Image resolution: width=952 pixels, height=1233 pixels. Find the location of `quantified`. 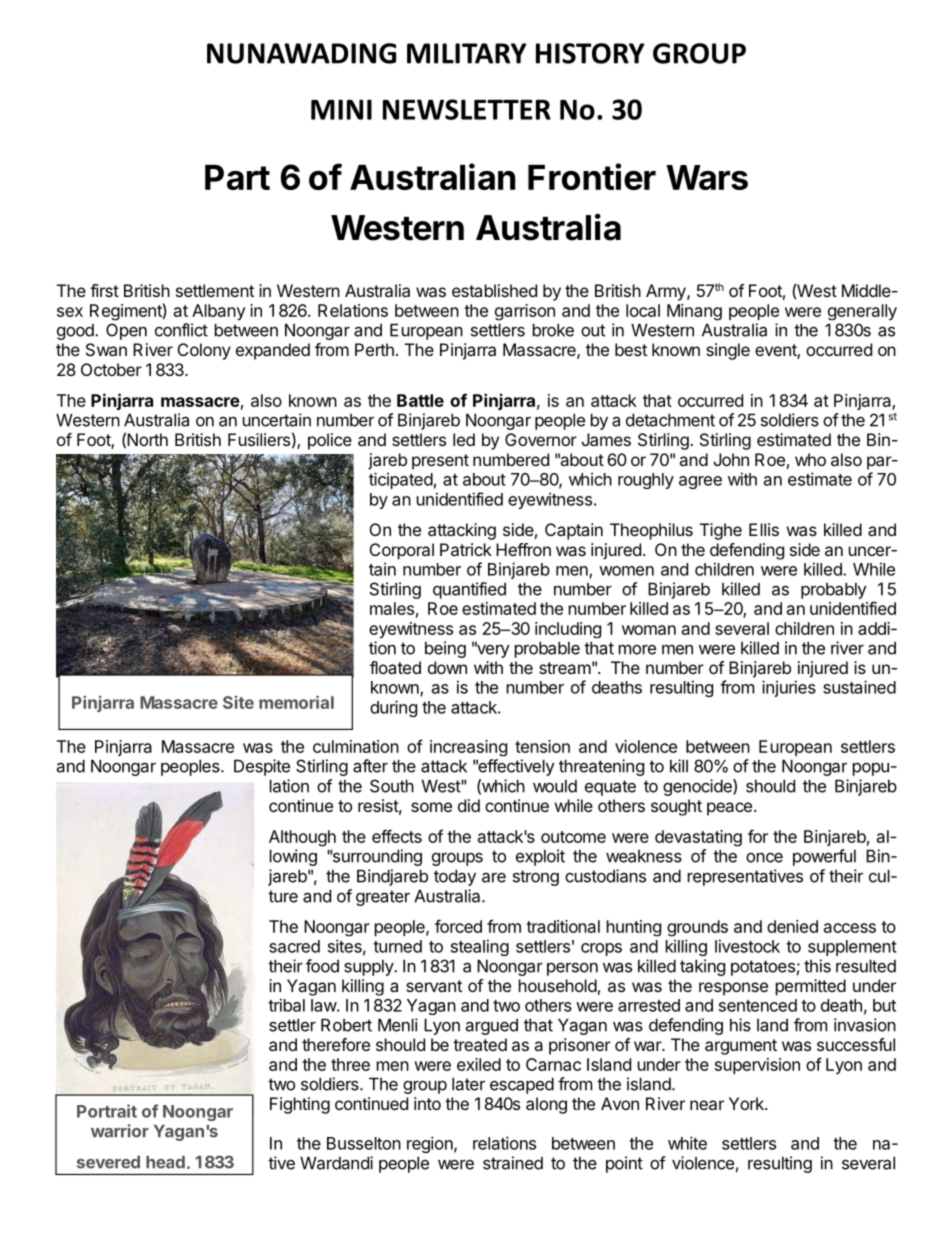

quantified is located at coordinates (469, 590).
